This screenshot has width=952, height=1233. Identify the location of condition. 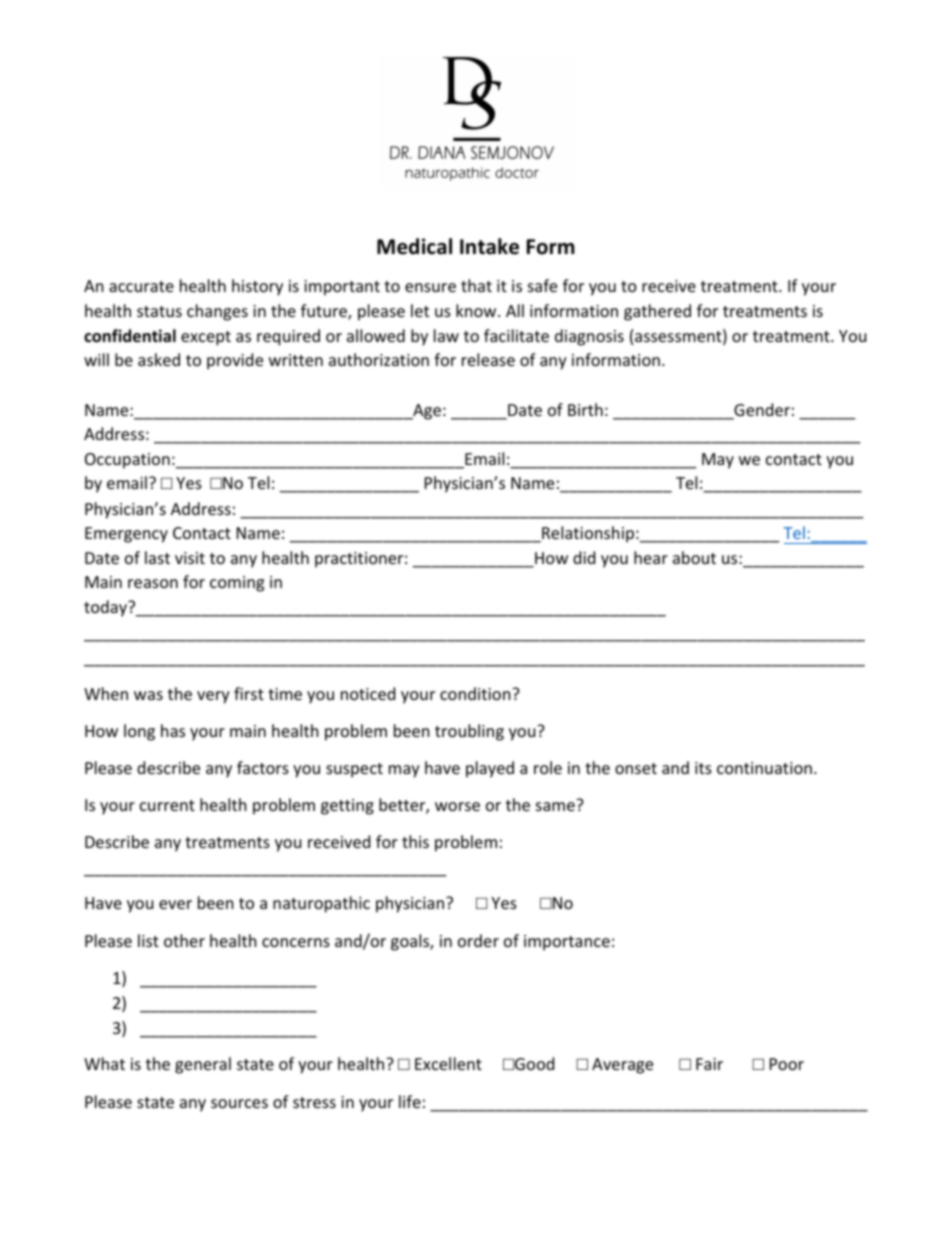
(476, 693).
